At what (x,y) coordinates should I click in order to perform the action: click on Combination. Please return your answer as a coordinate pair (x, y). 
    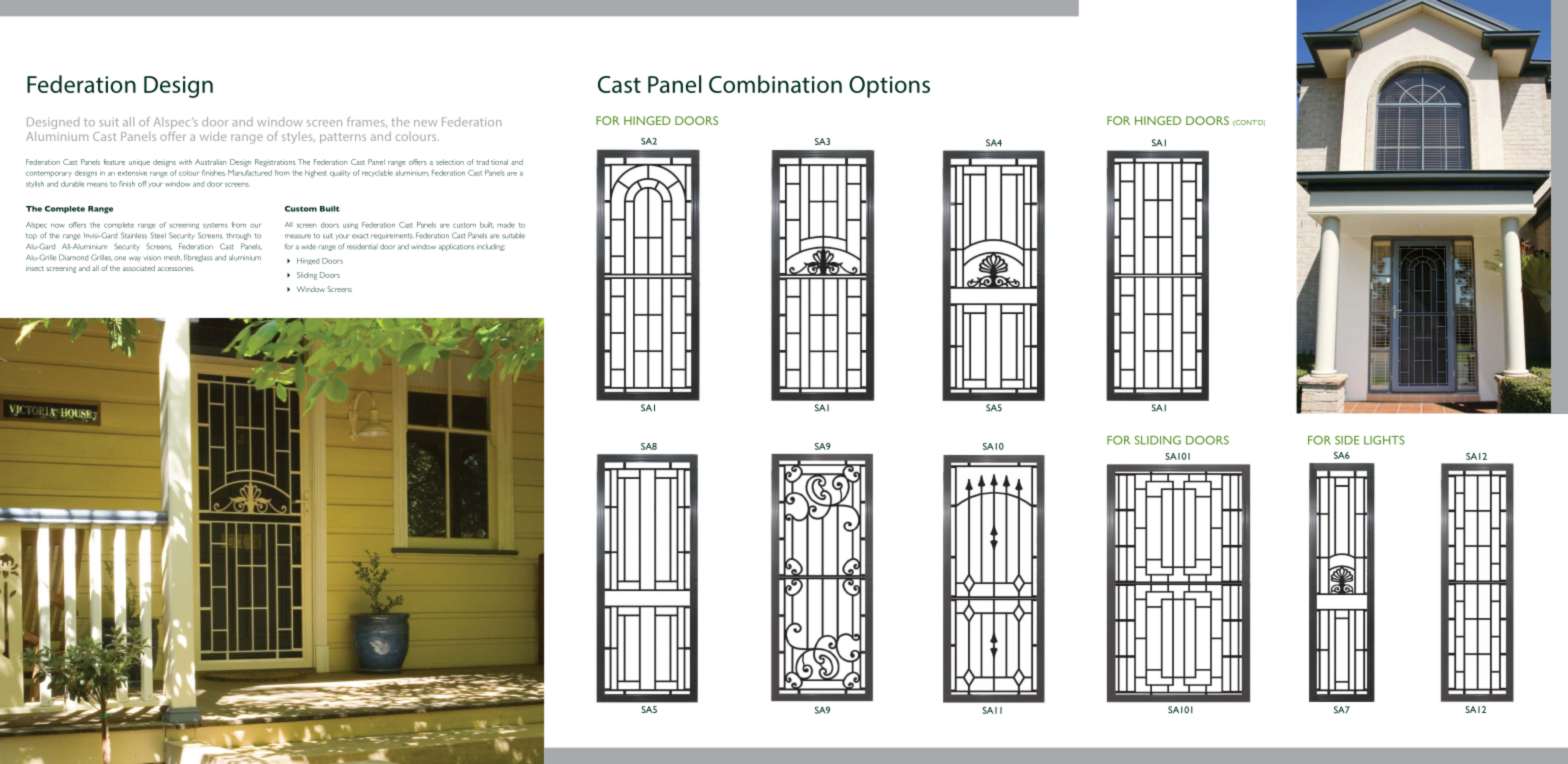
    Looking at the image, I should click on (775, 84).
